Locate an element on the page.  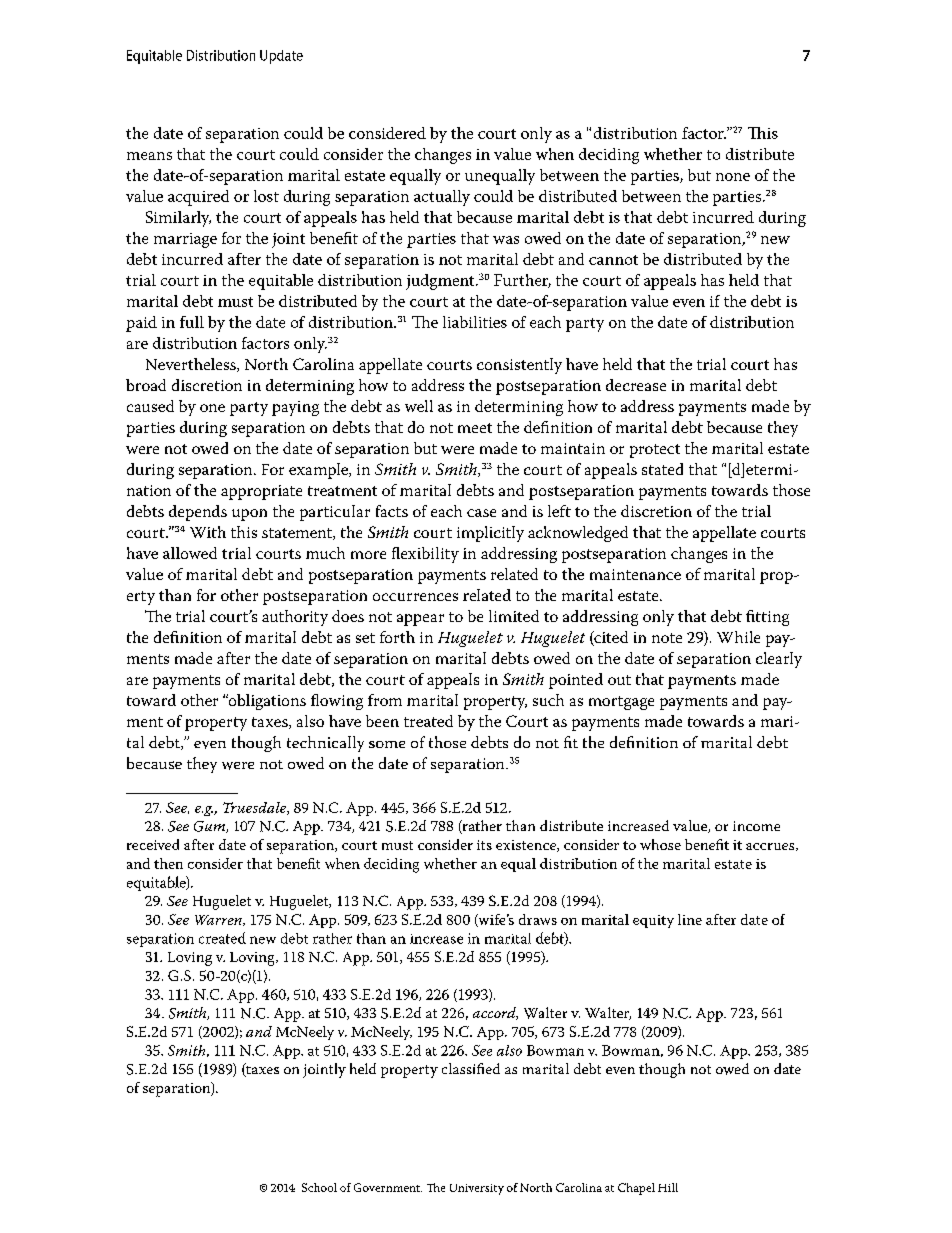
none is located at coordinates (733, 177).
